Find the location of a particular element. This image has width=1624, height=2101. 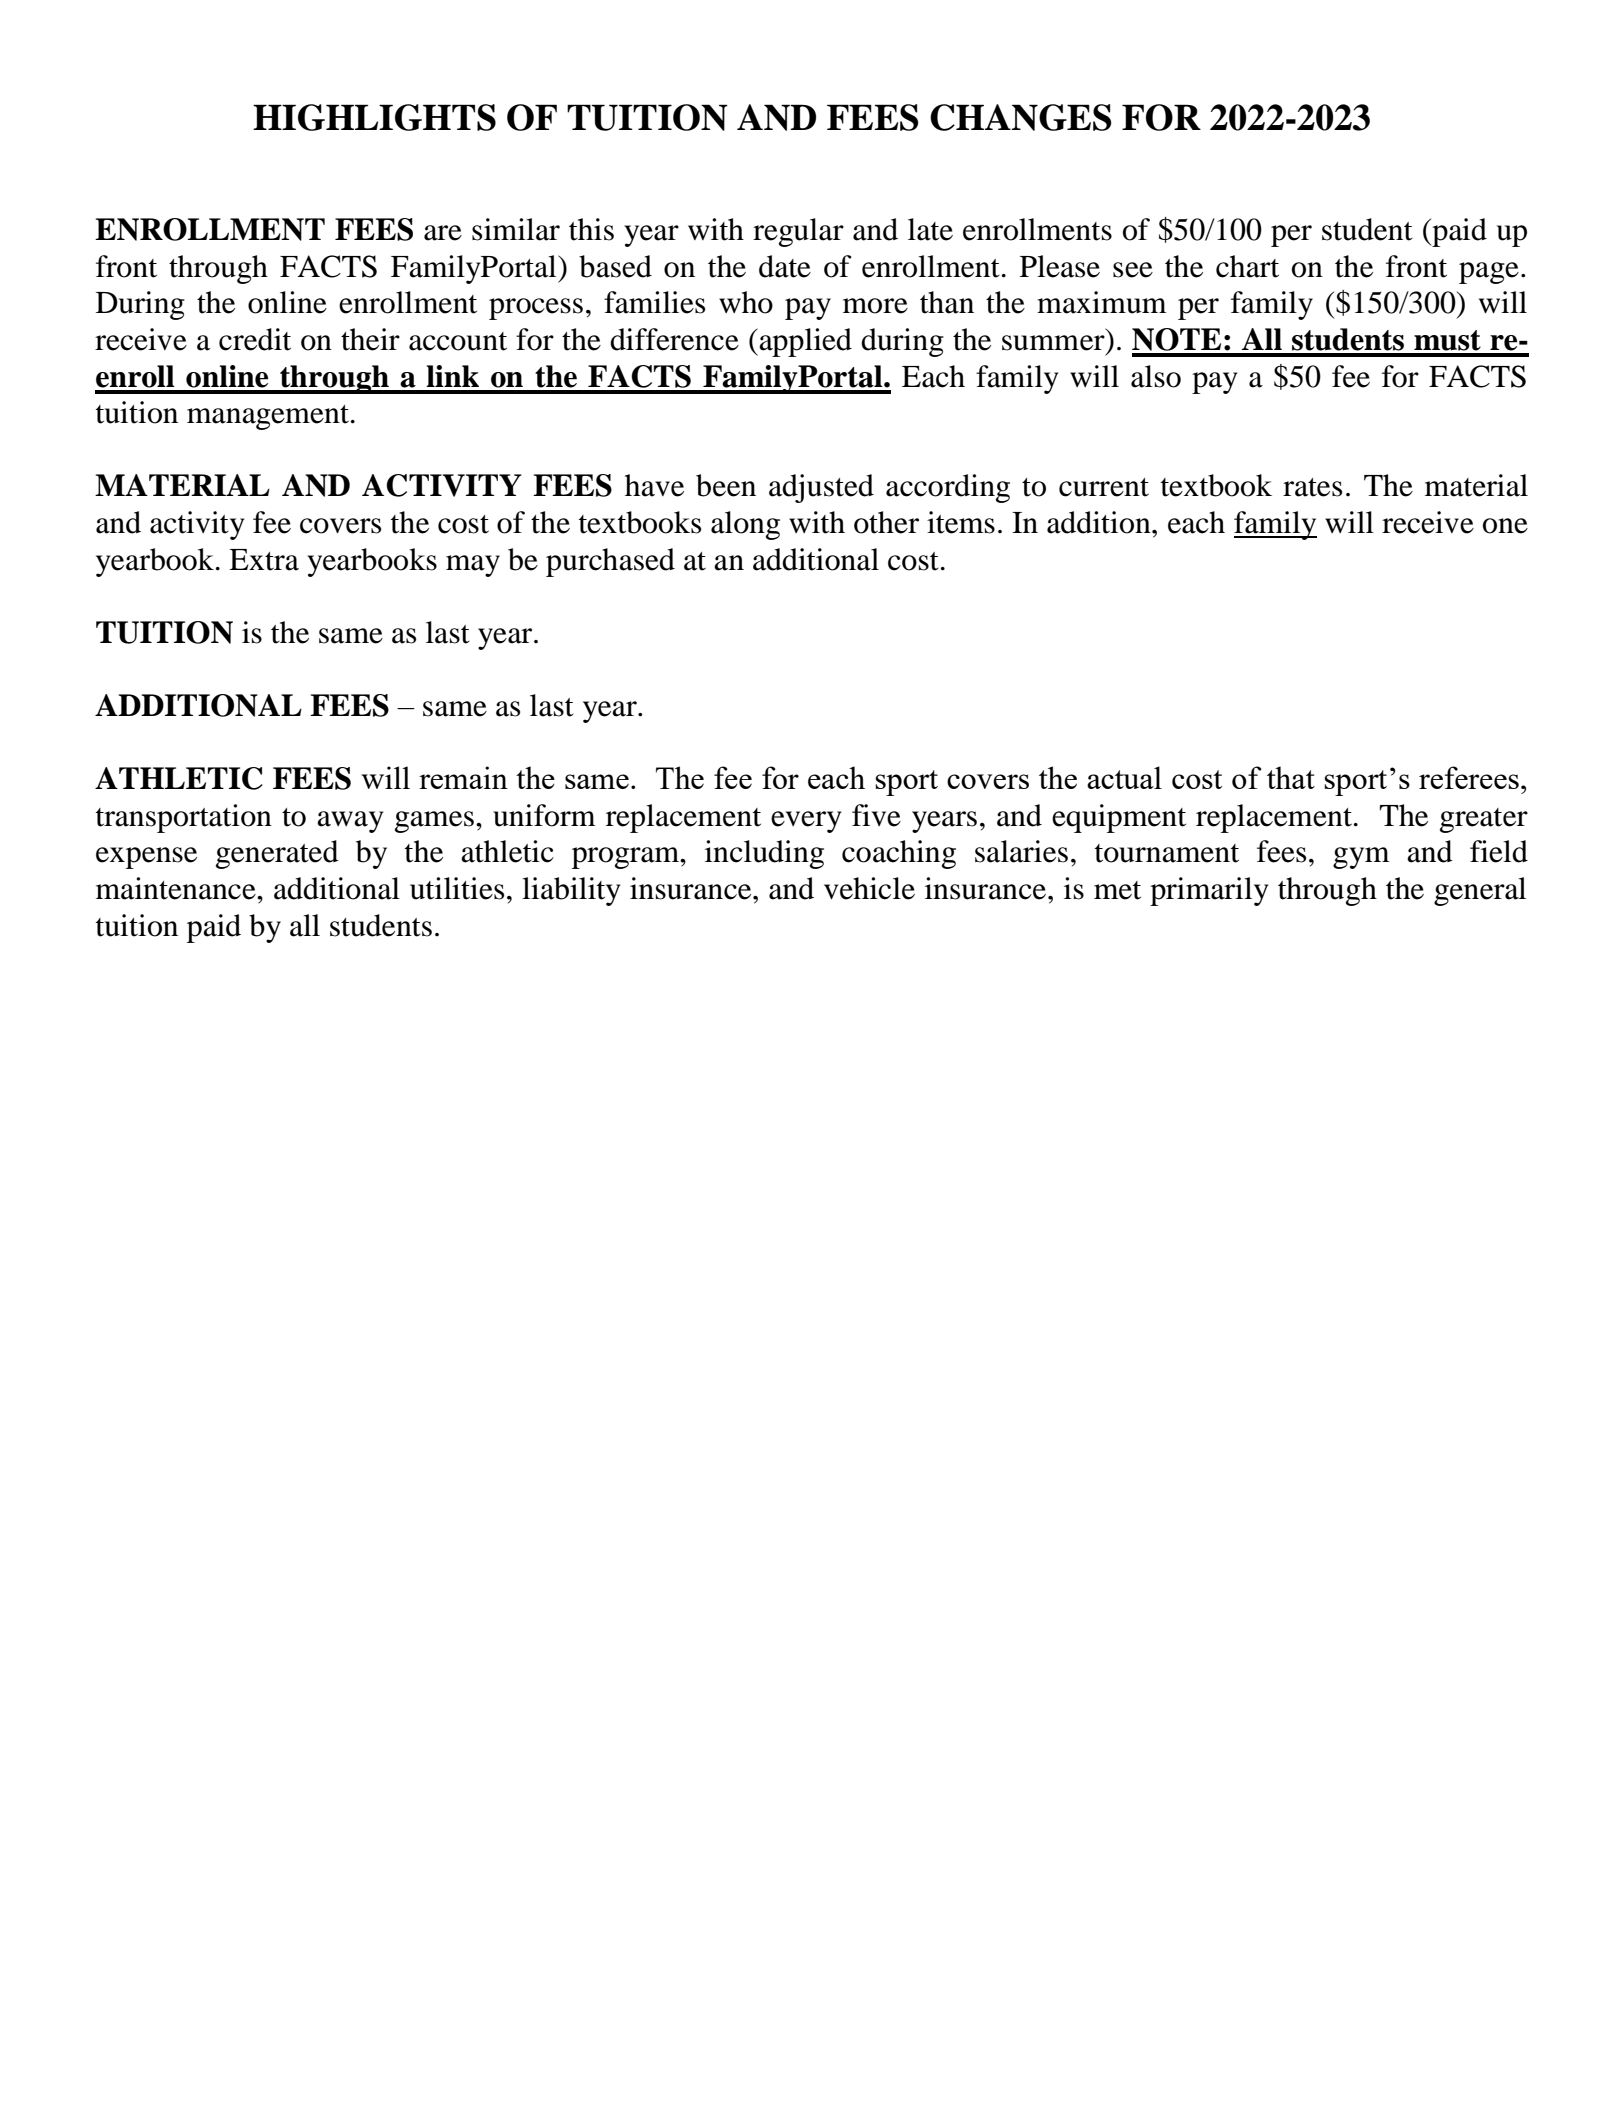

Extra is located at coordinates (264, 560).
